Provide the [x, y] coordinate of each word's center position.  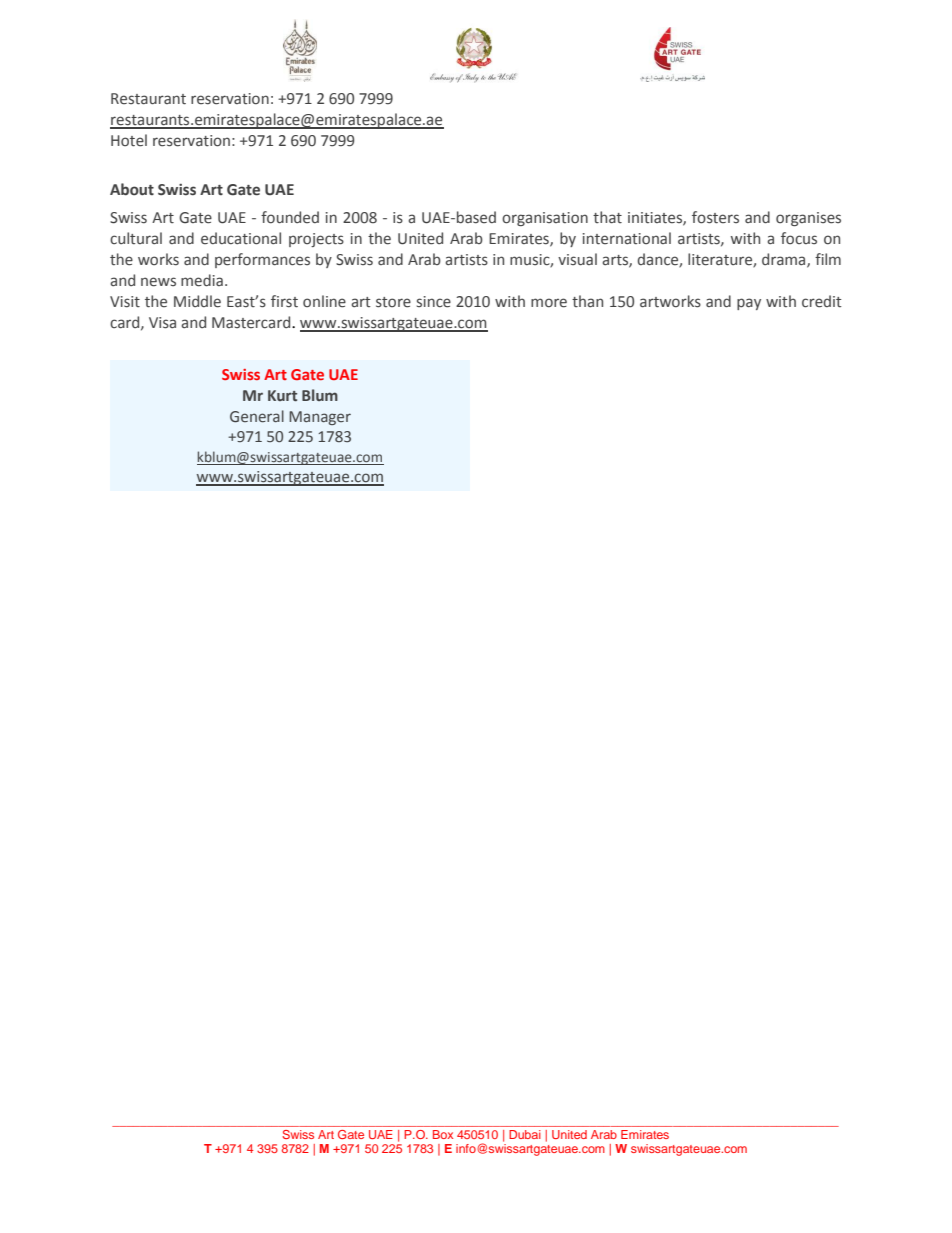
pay [749, 304]
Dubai [525, 1134]
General [257, 416]
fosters [715, 217]
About [132, 189]
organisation [545, 219]
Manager [320, 418]
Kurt [282, 395]
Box [443, 1134]
